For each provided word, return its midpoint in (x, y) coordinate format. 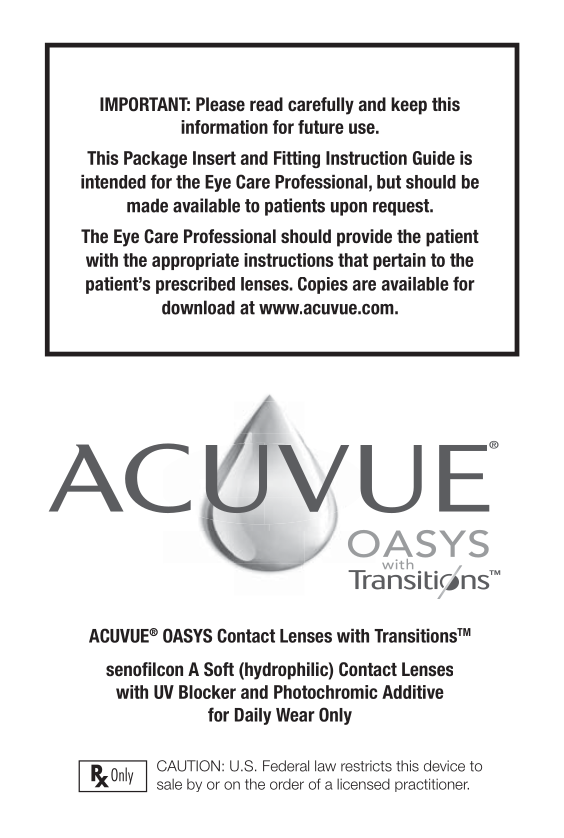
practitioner (432, 785)
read (266, 104)
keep (409, 106)
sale (169, 784)
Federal (286, 766)
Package (155, 160)
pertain (399, 261)
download (198, 307)
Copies (323, 285)
